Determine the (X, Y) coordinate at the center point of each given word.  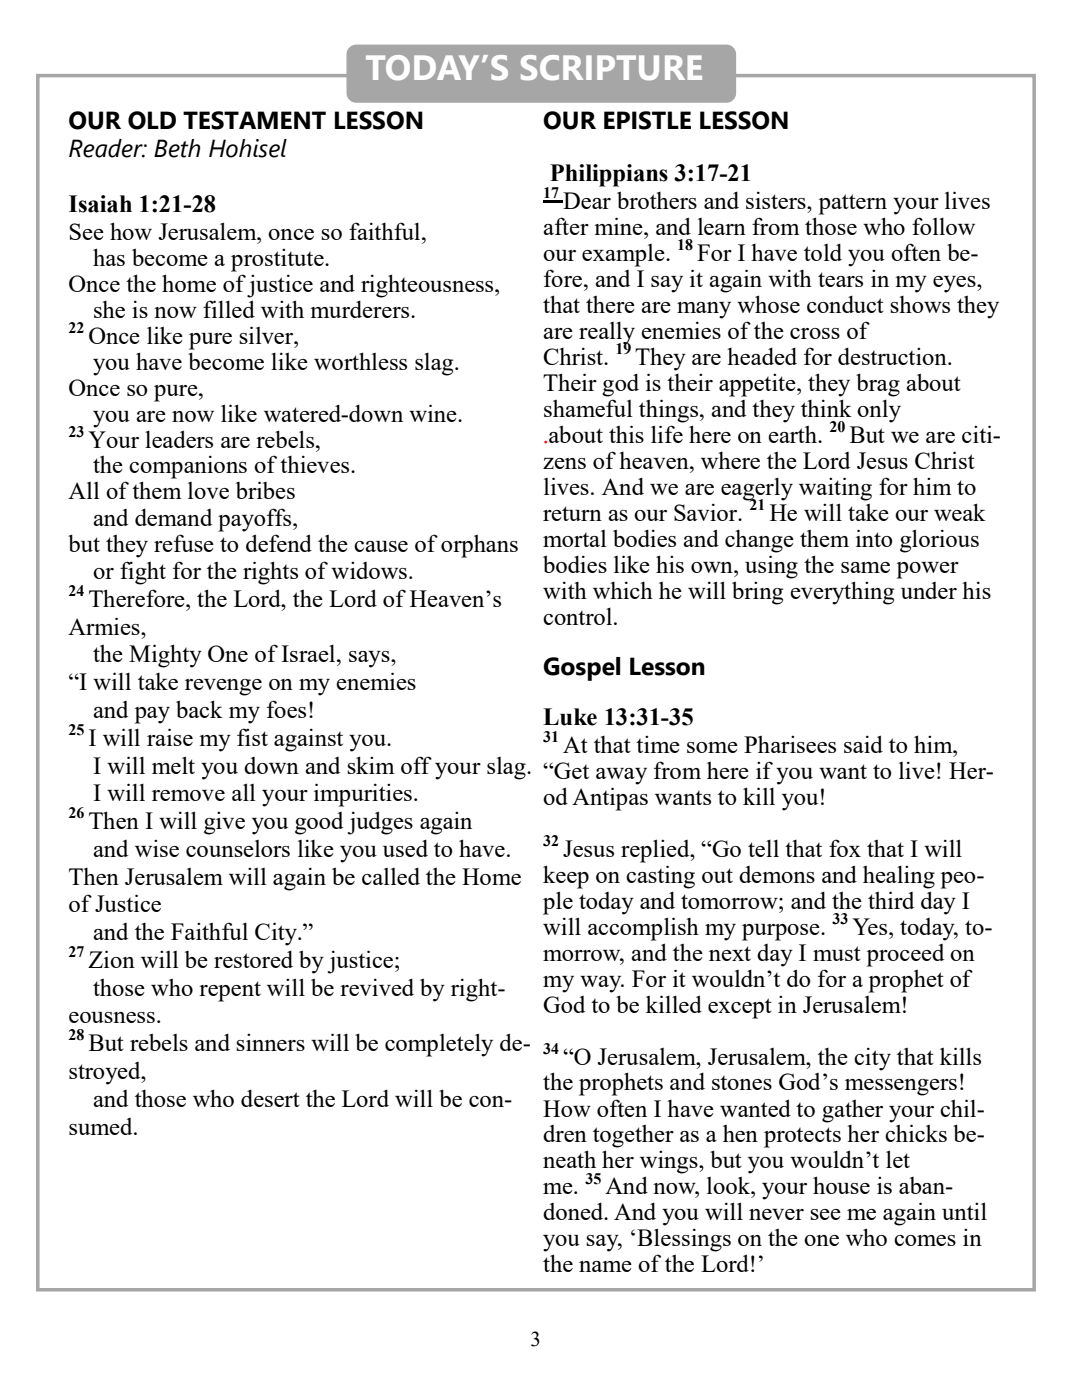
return (572, 513)
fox (845, 848)
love (208, 490)
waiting (835, 489)
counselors (238, 848)
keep (566, 877)
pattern (853, 204)
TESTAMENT (254, 120)
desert (270, 1098)
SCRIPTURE (611, 68)
